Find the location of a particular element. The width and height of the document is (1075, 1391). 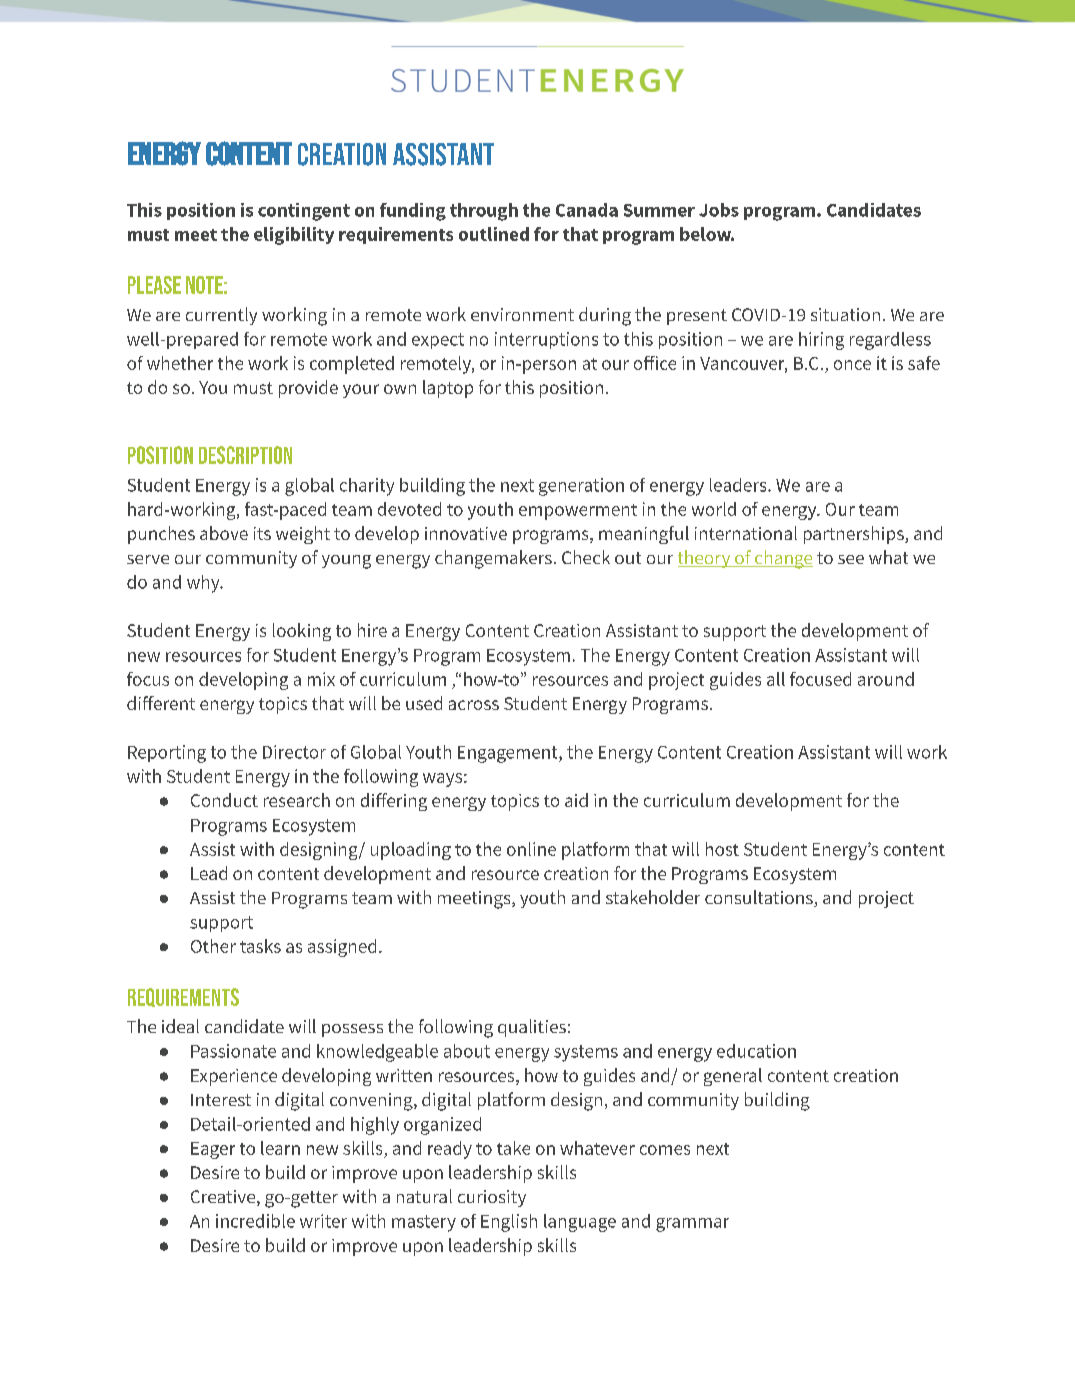

Director is located at coordinates (294, 752).
